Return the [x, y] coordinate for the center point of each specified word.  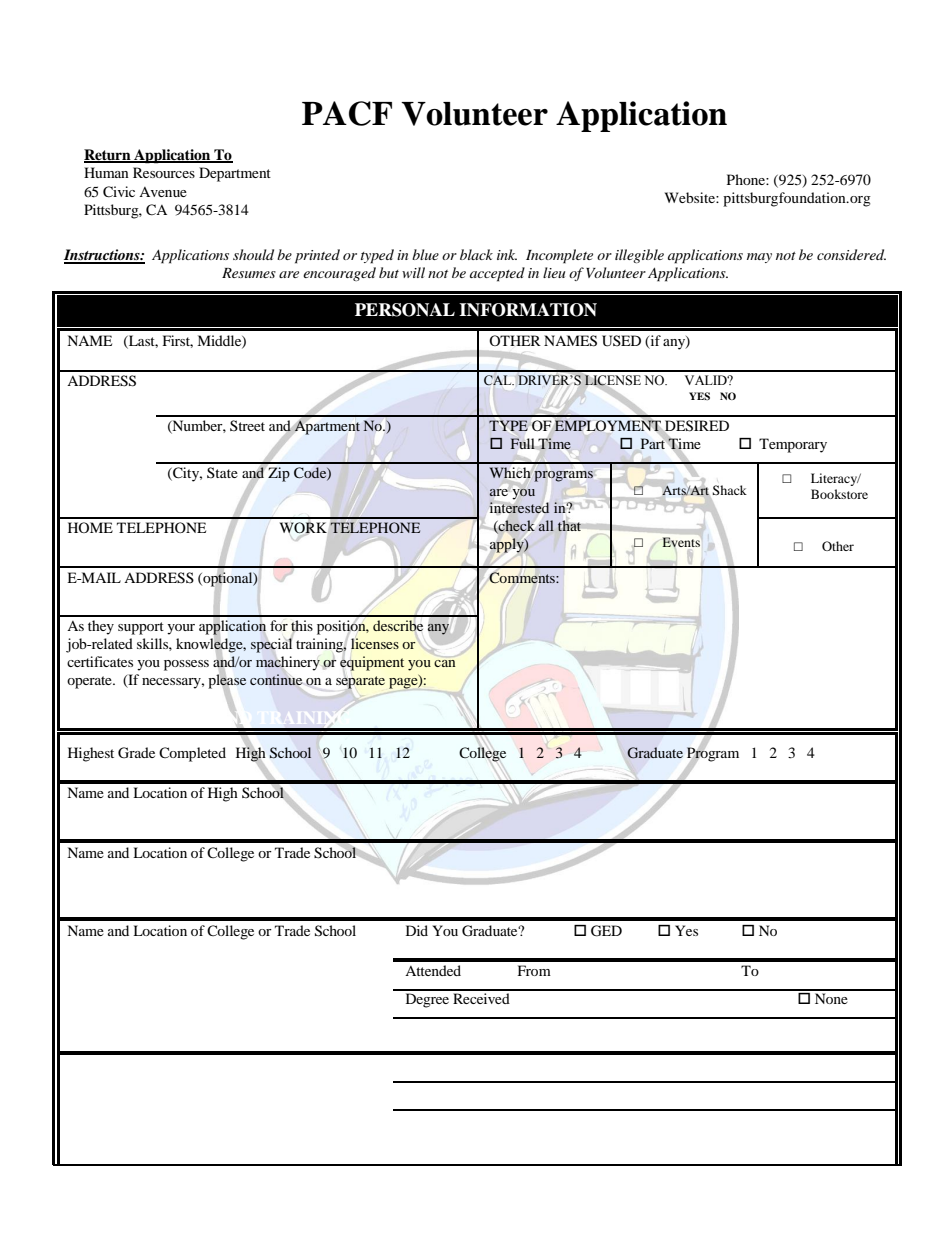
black [476, 254]
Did [417, 930]
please [227, 681]
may [759, 258]
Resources [164, 172]
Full [523, 443]
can [445, 663]
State [222, 472]
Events [681, 542]
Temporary [793, 445]
